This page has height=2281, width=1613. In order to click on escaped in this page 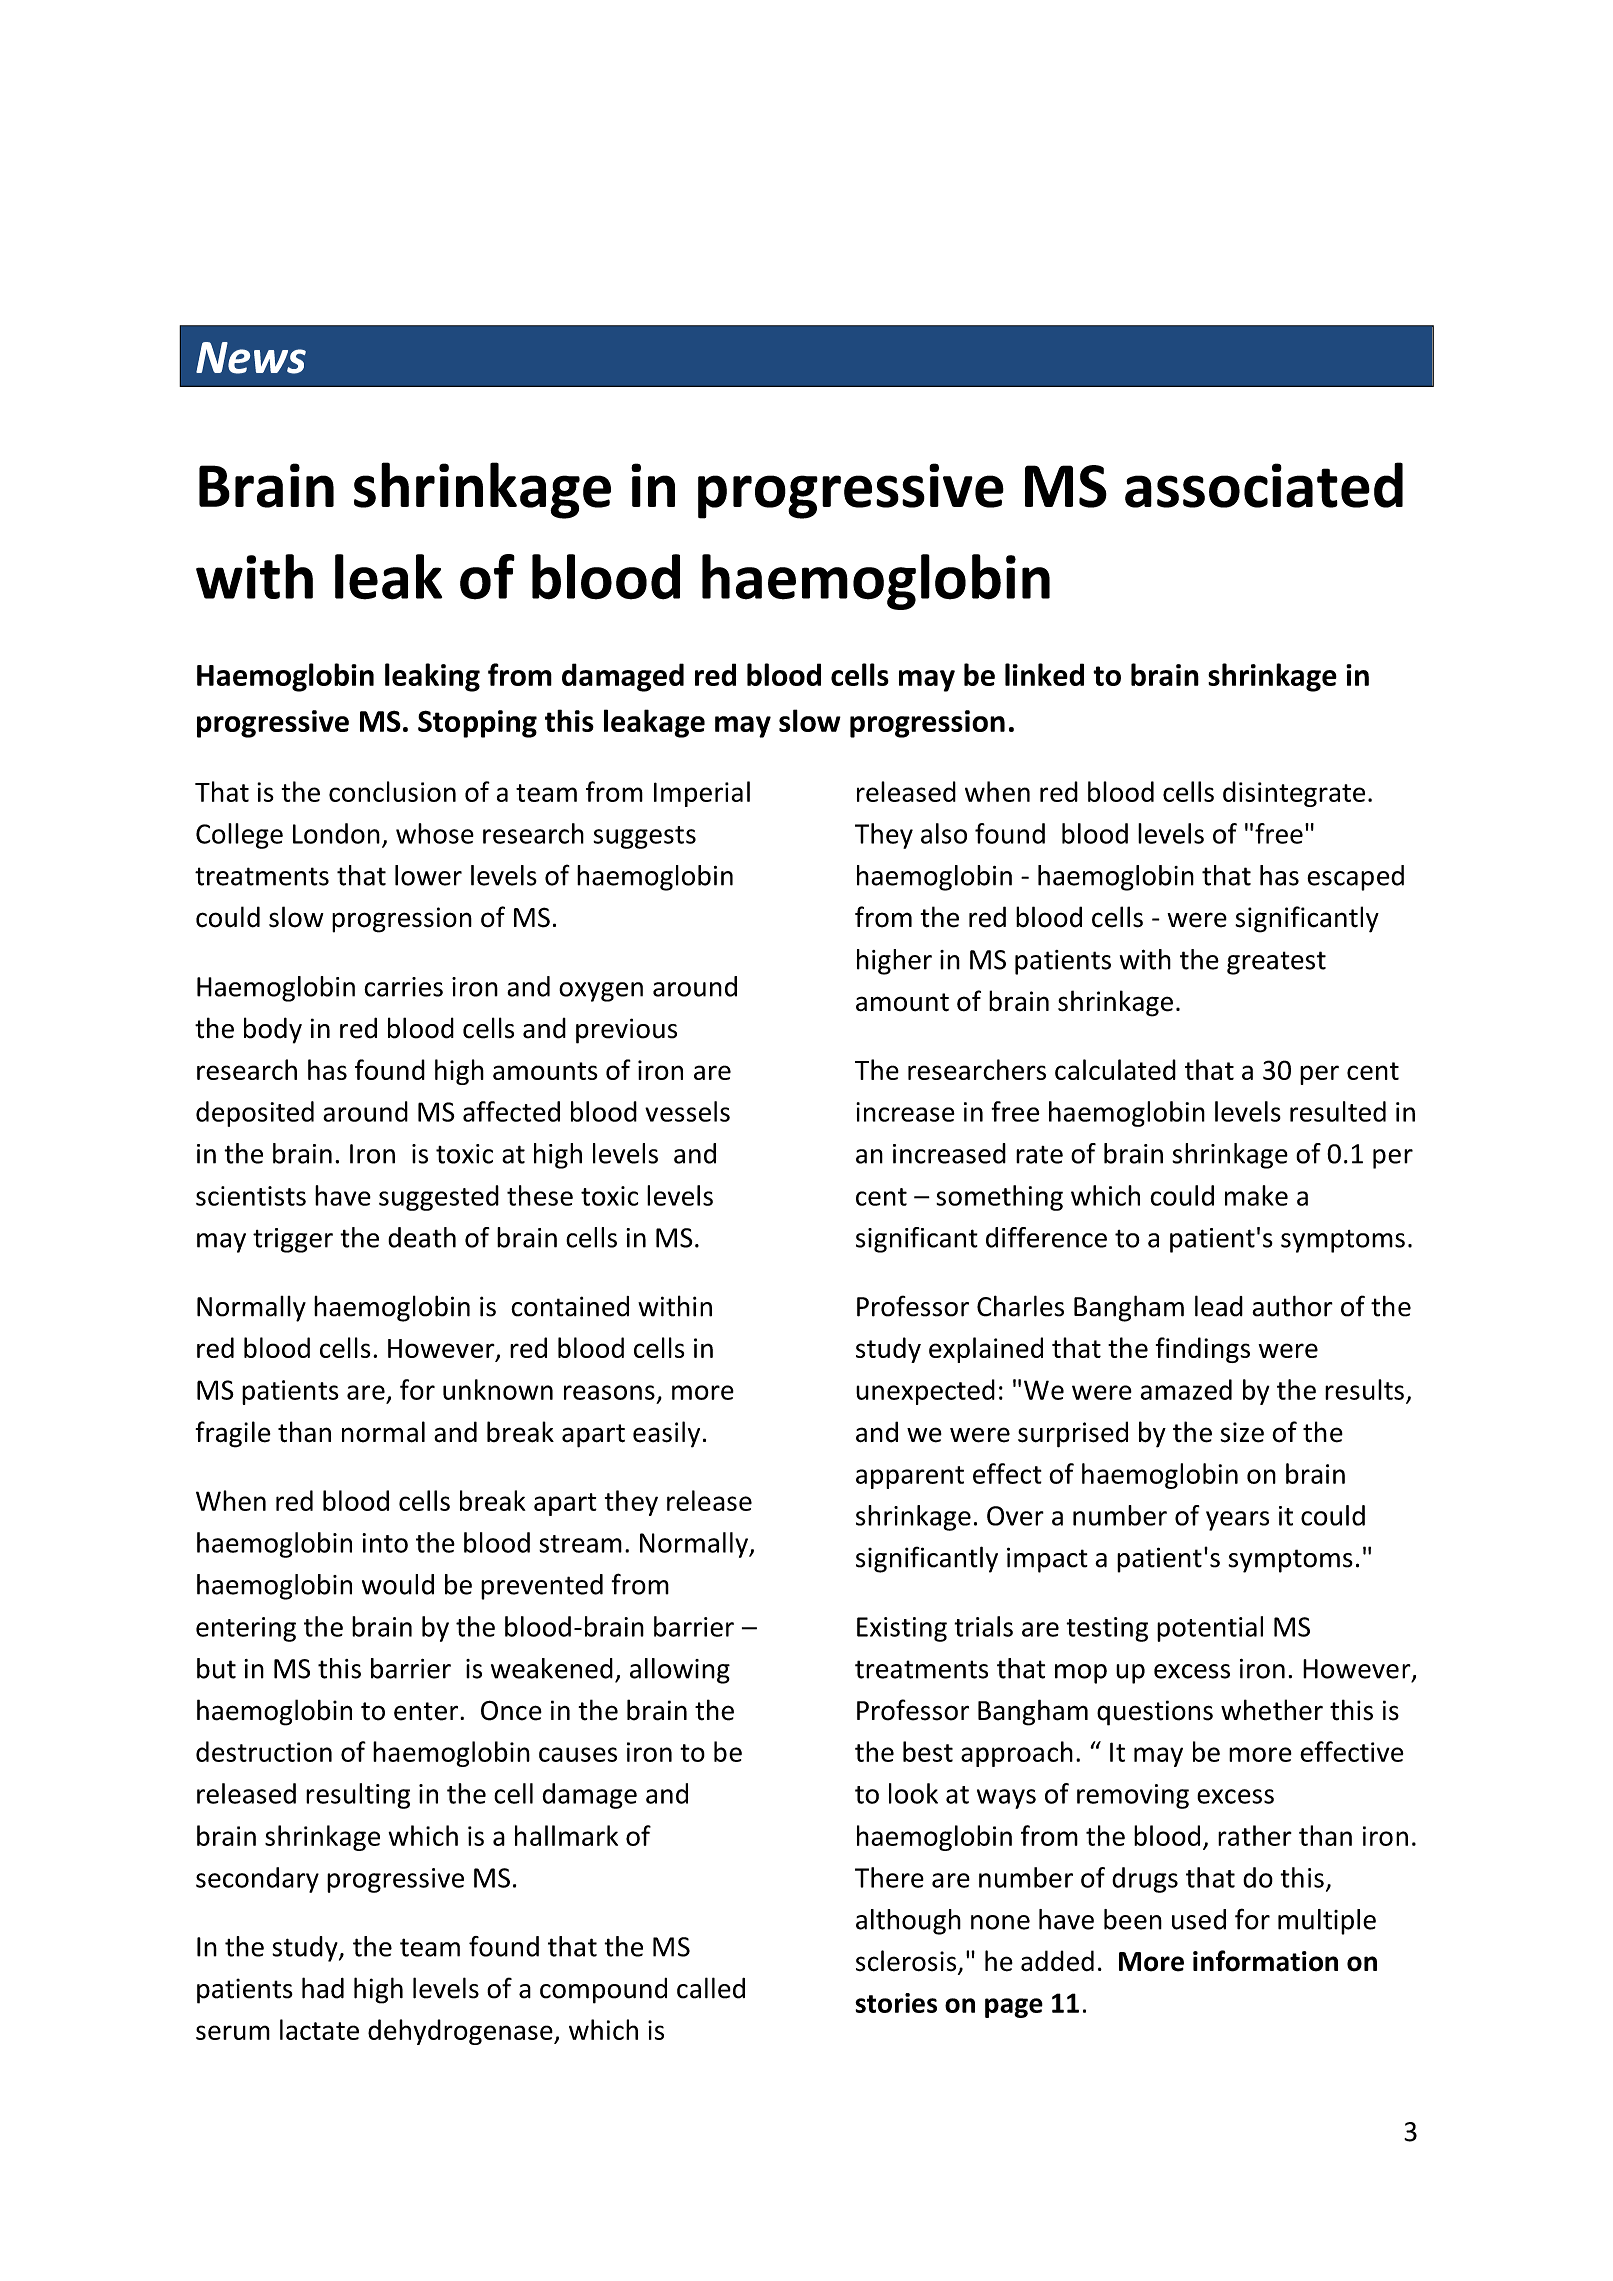, I will do `click(1355, 878)`.
